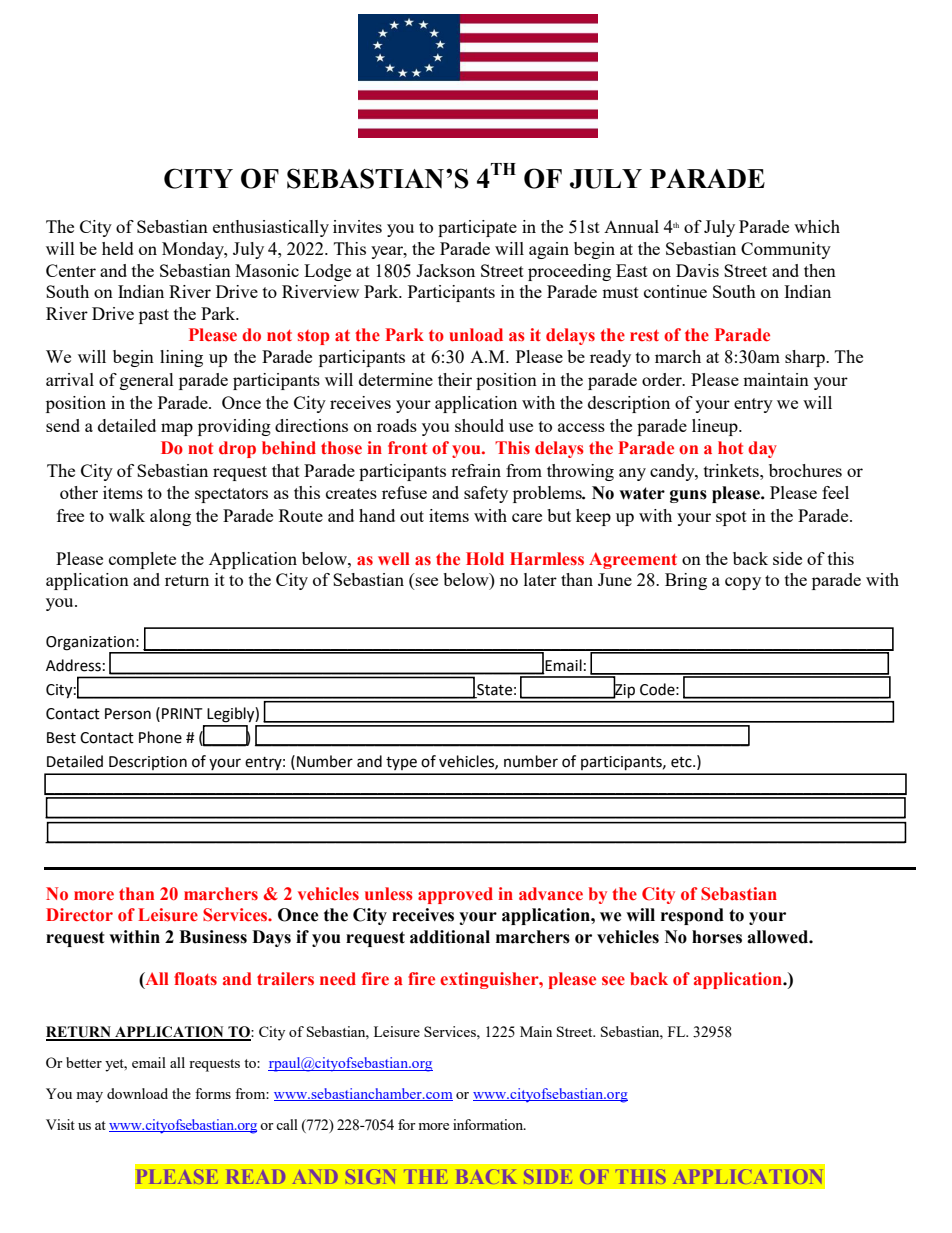 The image size is (952, 1233). Describe the element at coordinates (682, 762) in the screenshot. I see `etc` at that location.
